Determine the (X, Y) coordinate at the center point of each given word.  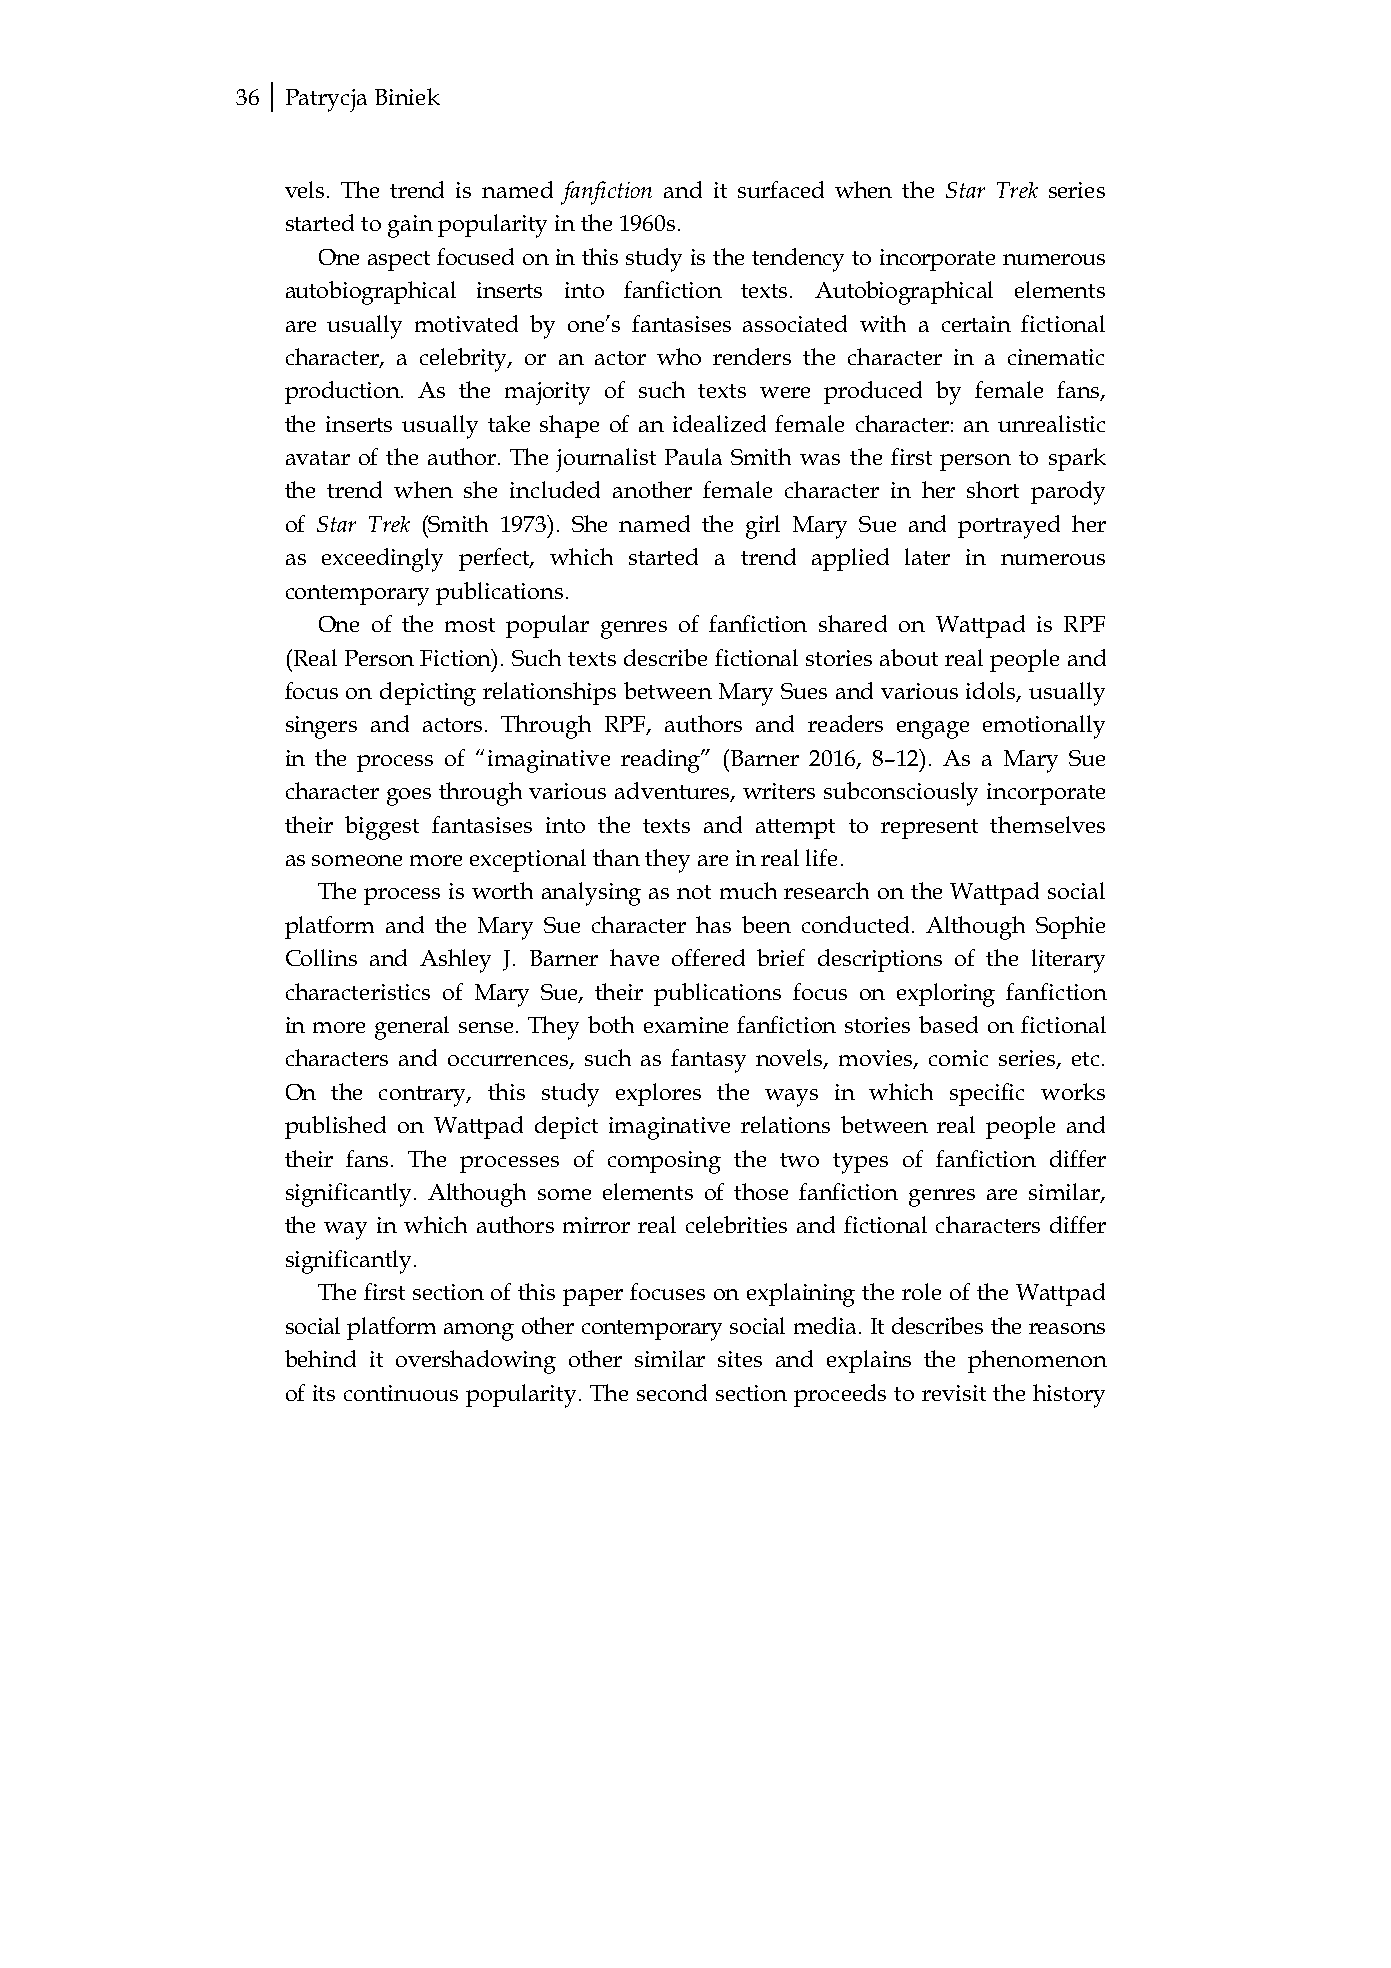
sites (740, 1359)
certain (976, 324)
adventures (673, 792)
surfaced (781, 189)
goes (409, 797)
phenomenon (1037, 1361)
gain (410, 226)
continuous (401, 1393)
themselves (1047, 824)
